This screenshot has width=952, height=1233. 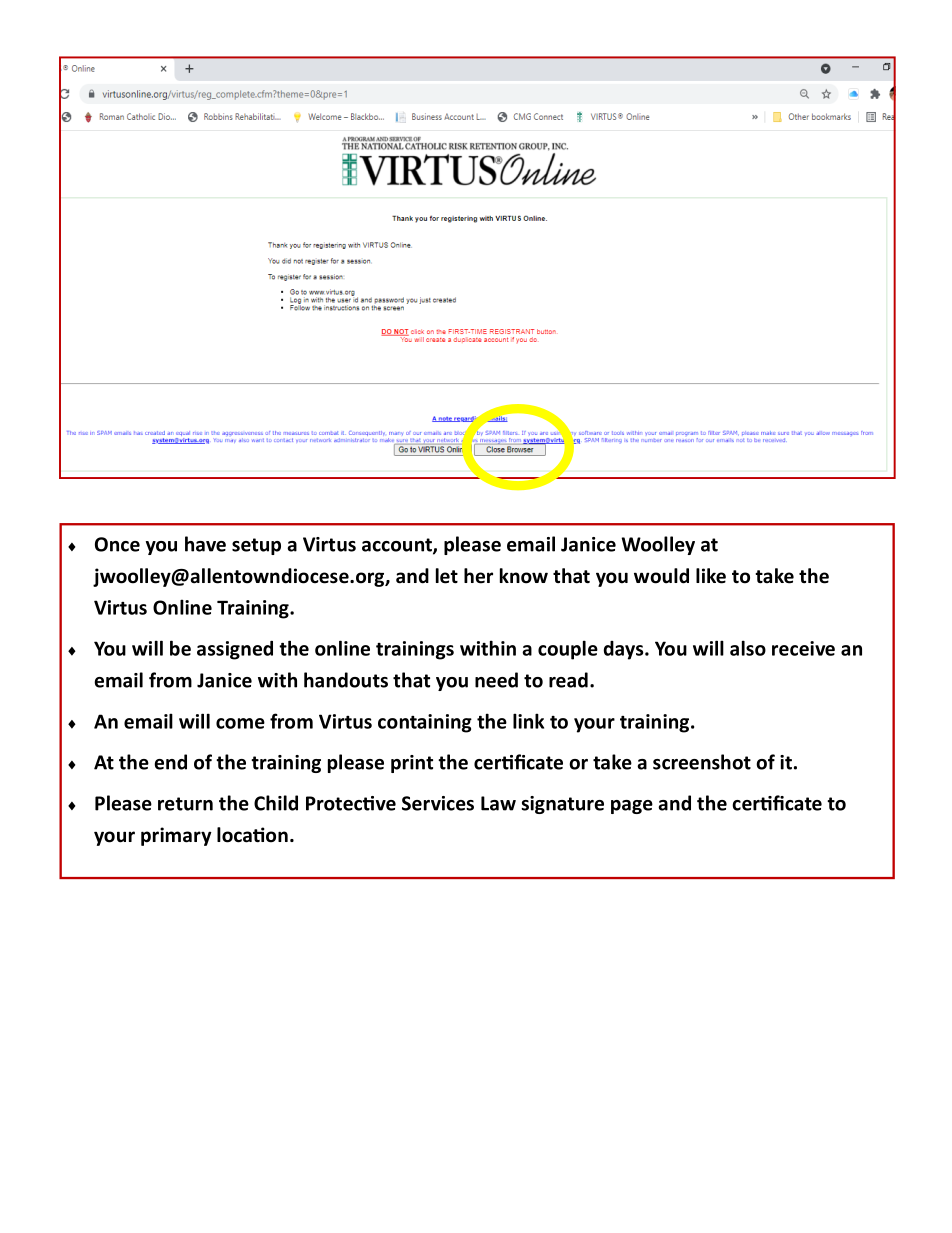 What do you see at coordinates (240, 723) in the screenshot?
I see `come` at bounding box center [240, 723].
